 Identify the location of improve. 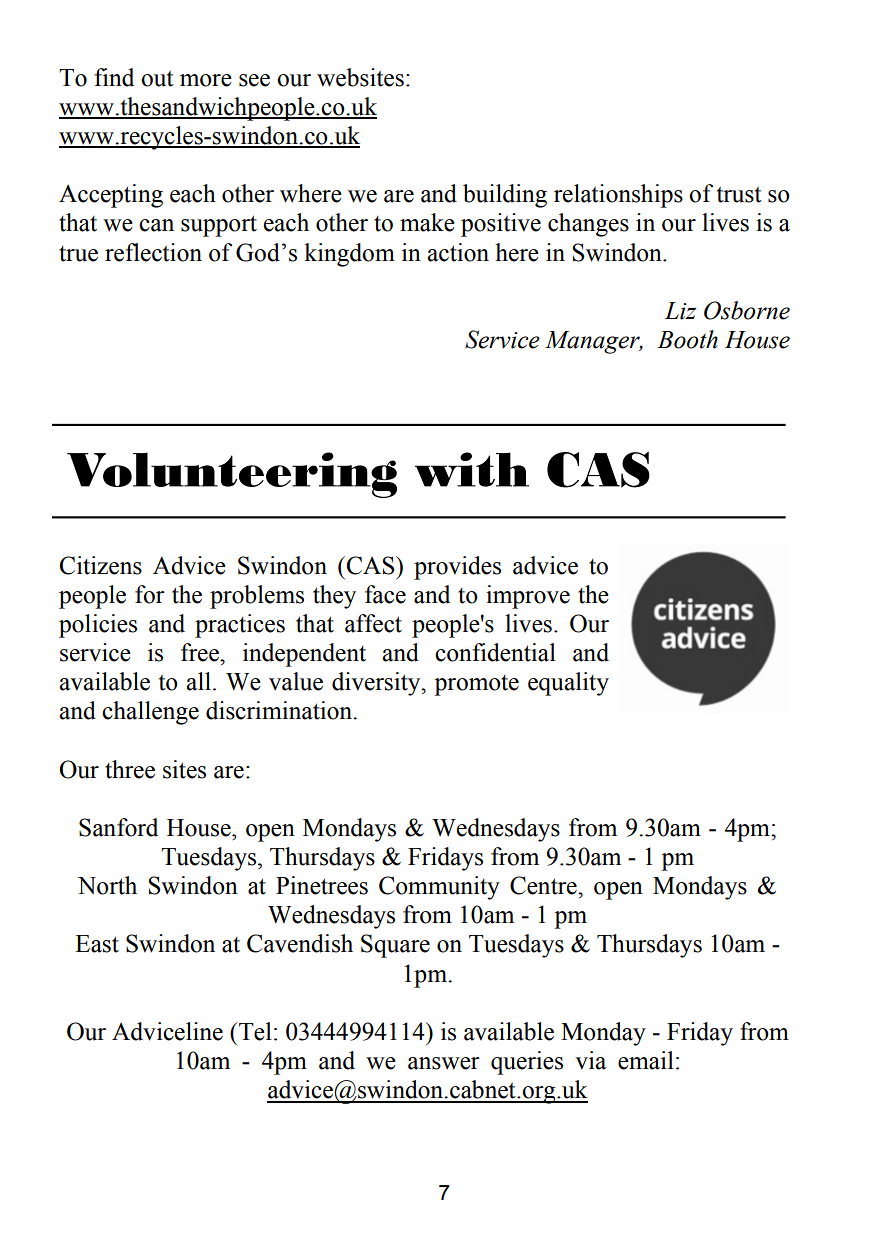
(528, 597).
